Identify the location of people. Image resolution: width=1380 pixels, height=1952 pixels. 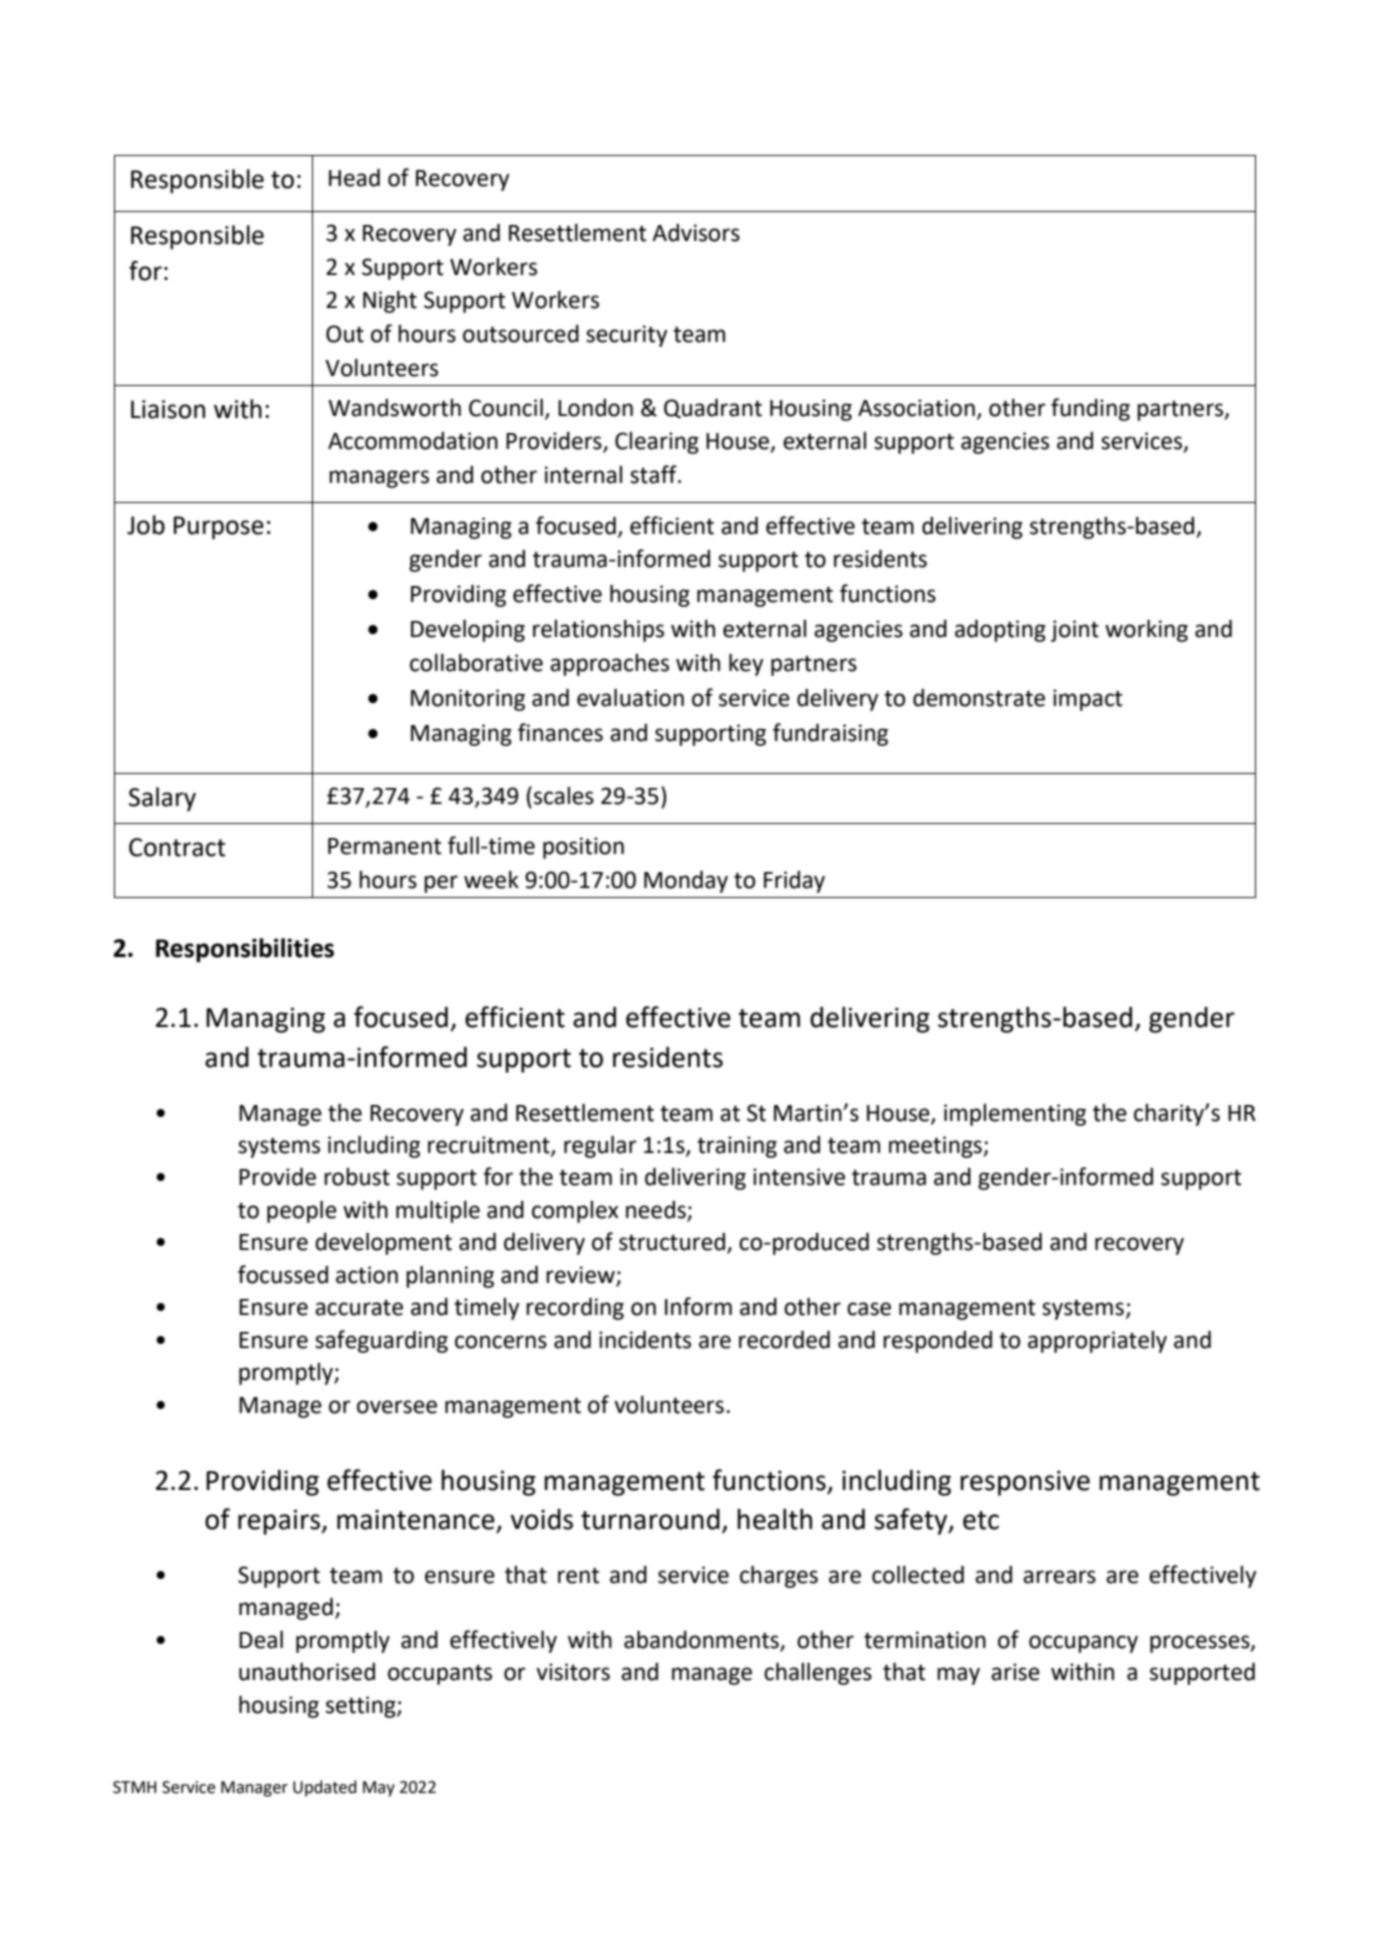
(302, 1211).
